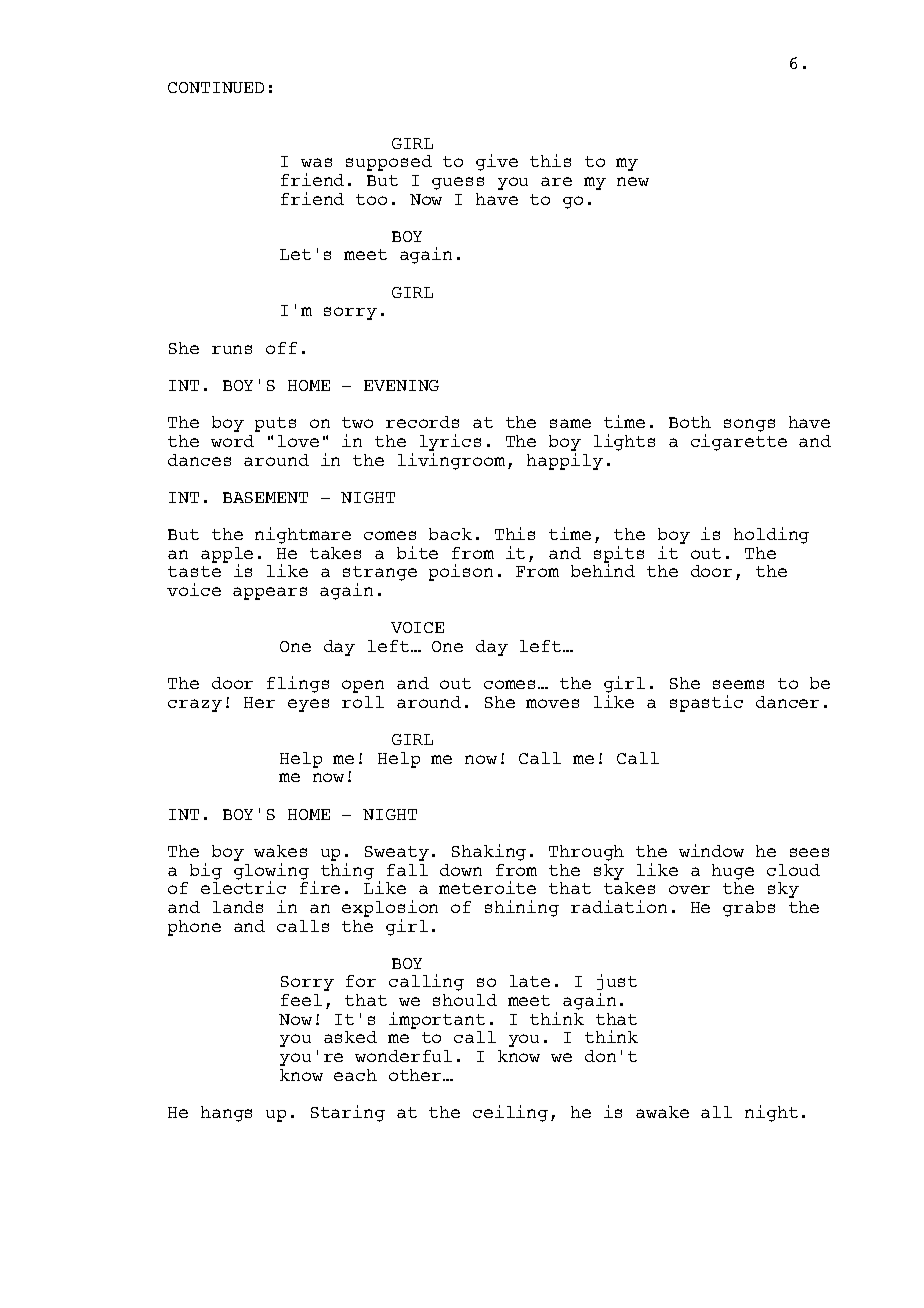 This document has height=1308, width=924. What do you see at coordinates (771, 535) in the document?
I see `holding` at bounding box center [771, 535].
